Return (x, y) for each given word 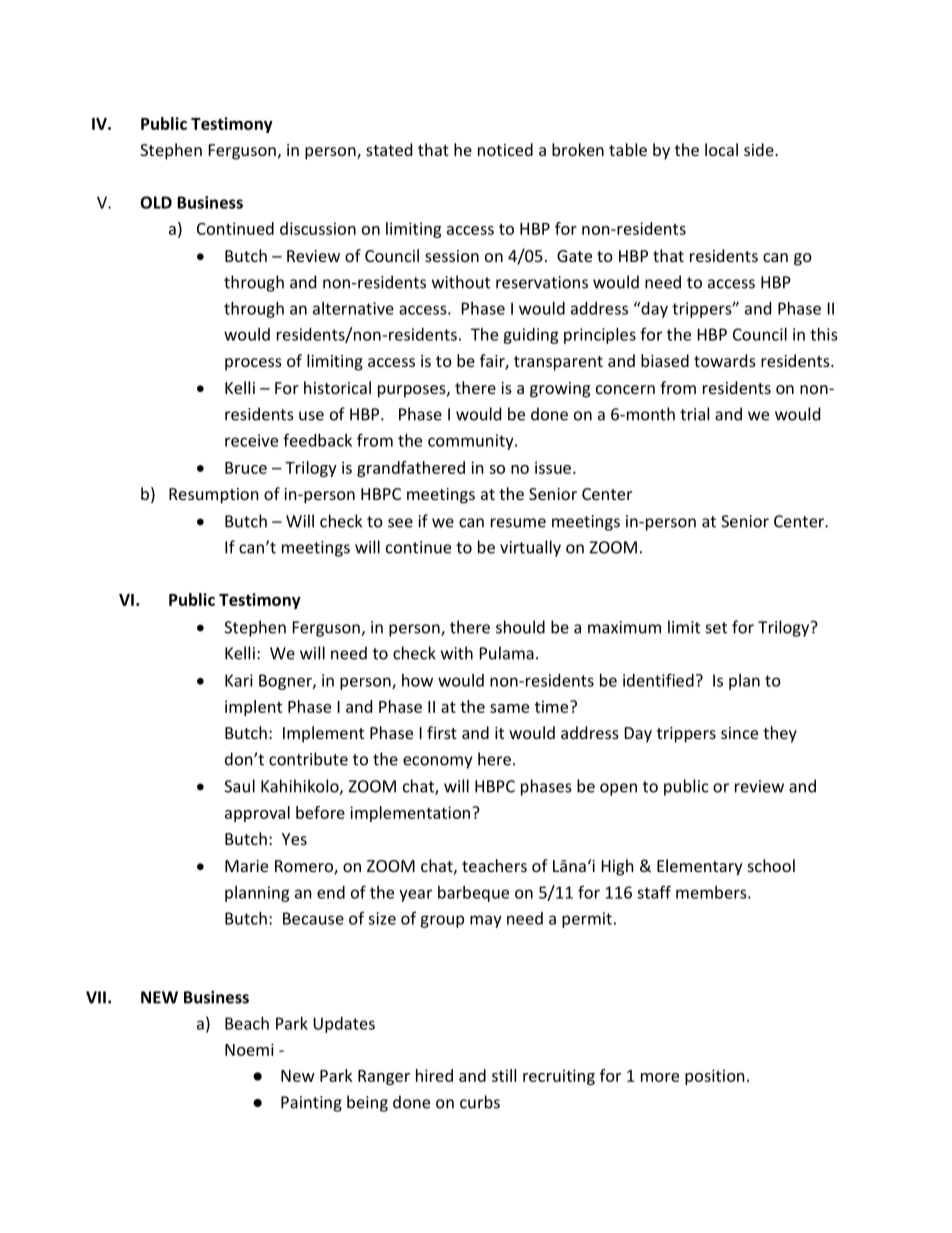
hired (434, 1075)
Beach (247, 1023)
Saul (239, 786)
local (721, 149)
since (739, 733)
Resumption (214, 496)
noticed (505, 149)
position (715, 1077)
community (472, 442)
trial (694, 414)
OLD (156, 202)
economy (437, 762)
